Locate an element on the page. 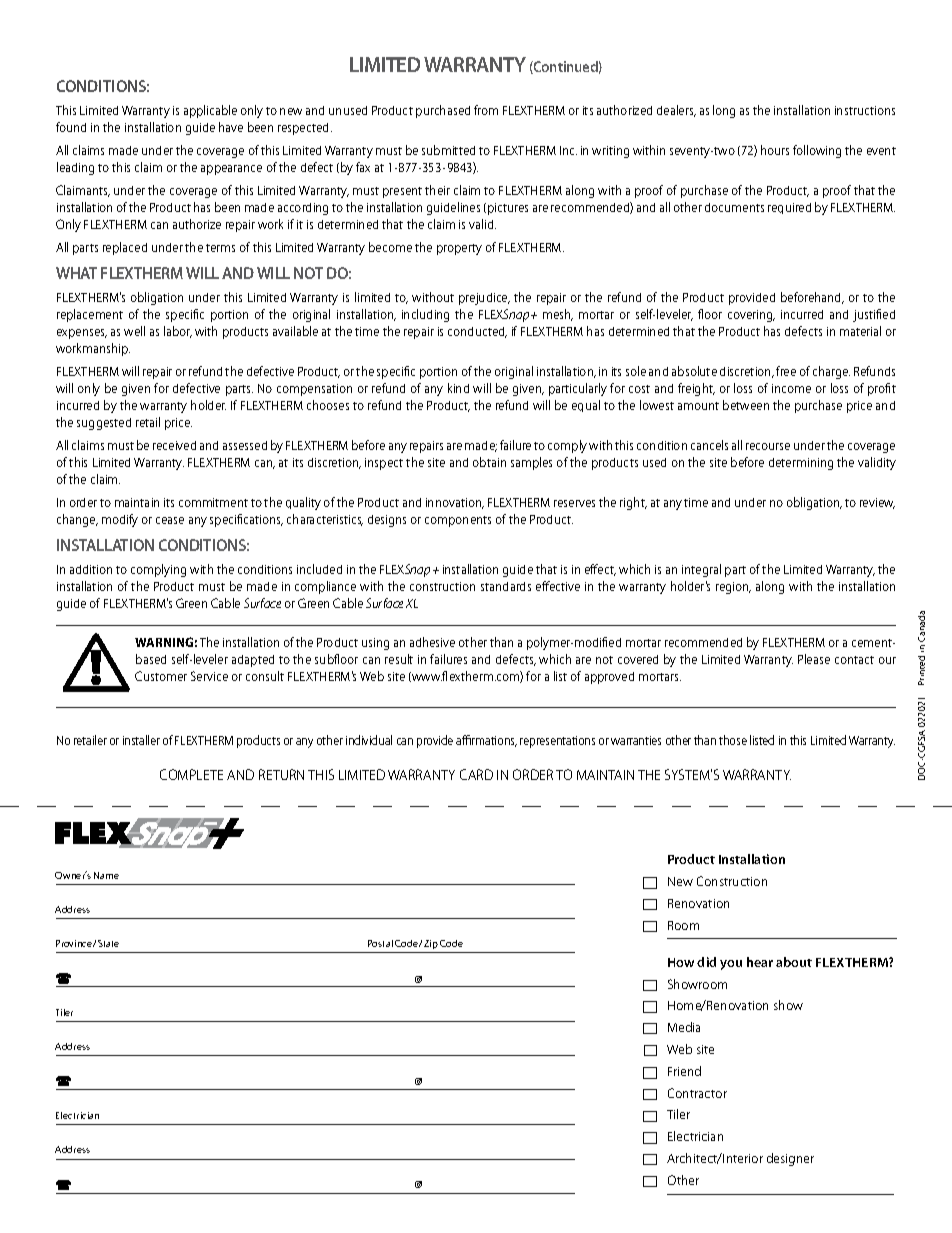  about is located at coordinates (794, 962).
